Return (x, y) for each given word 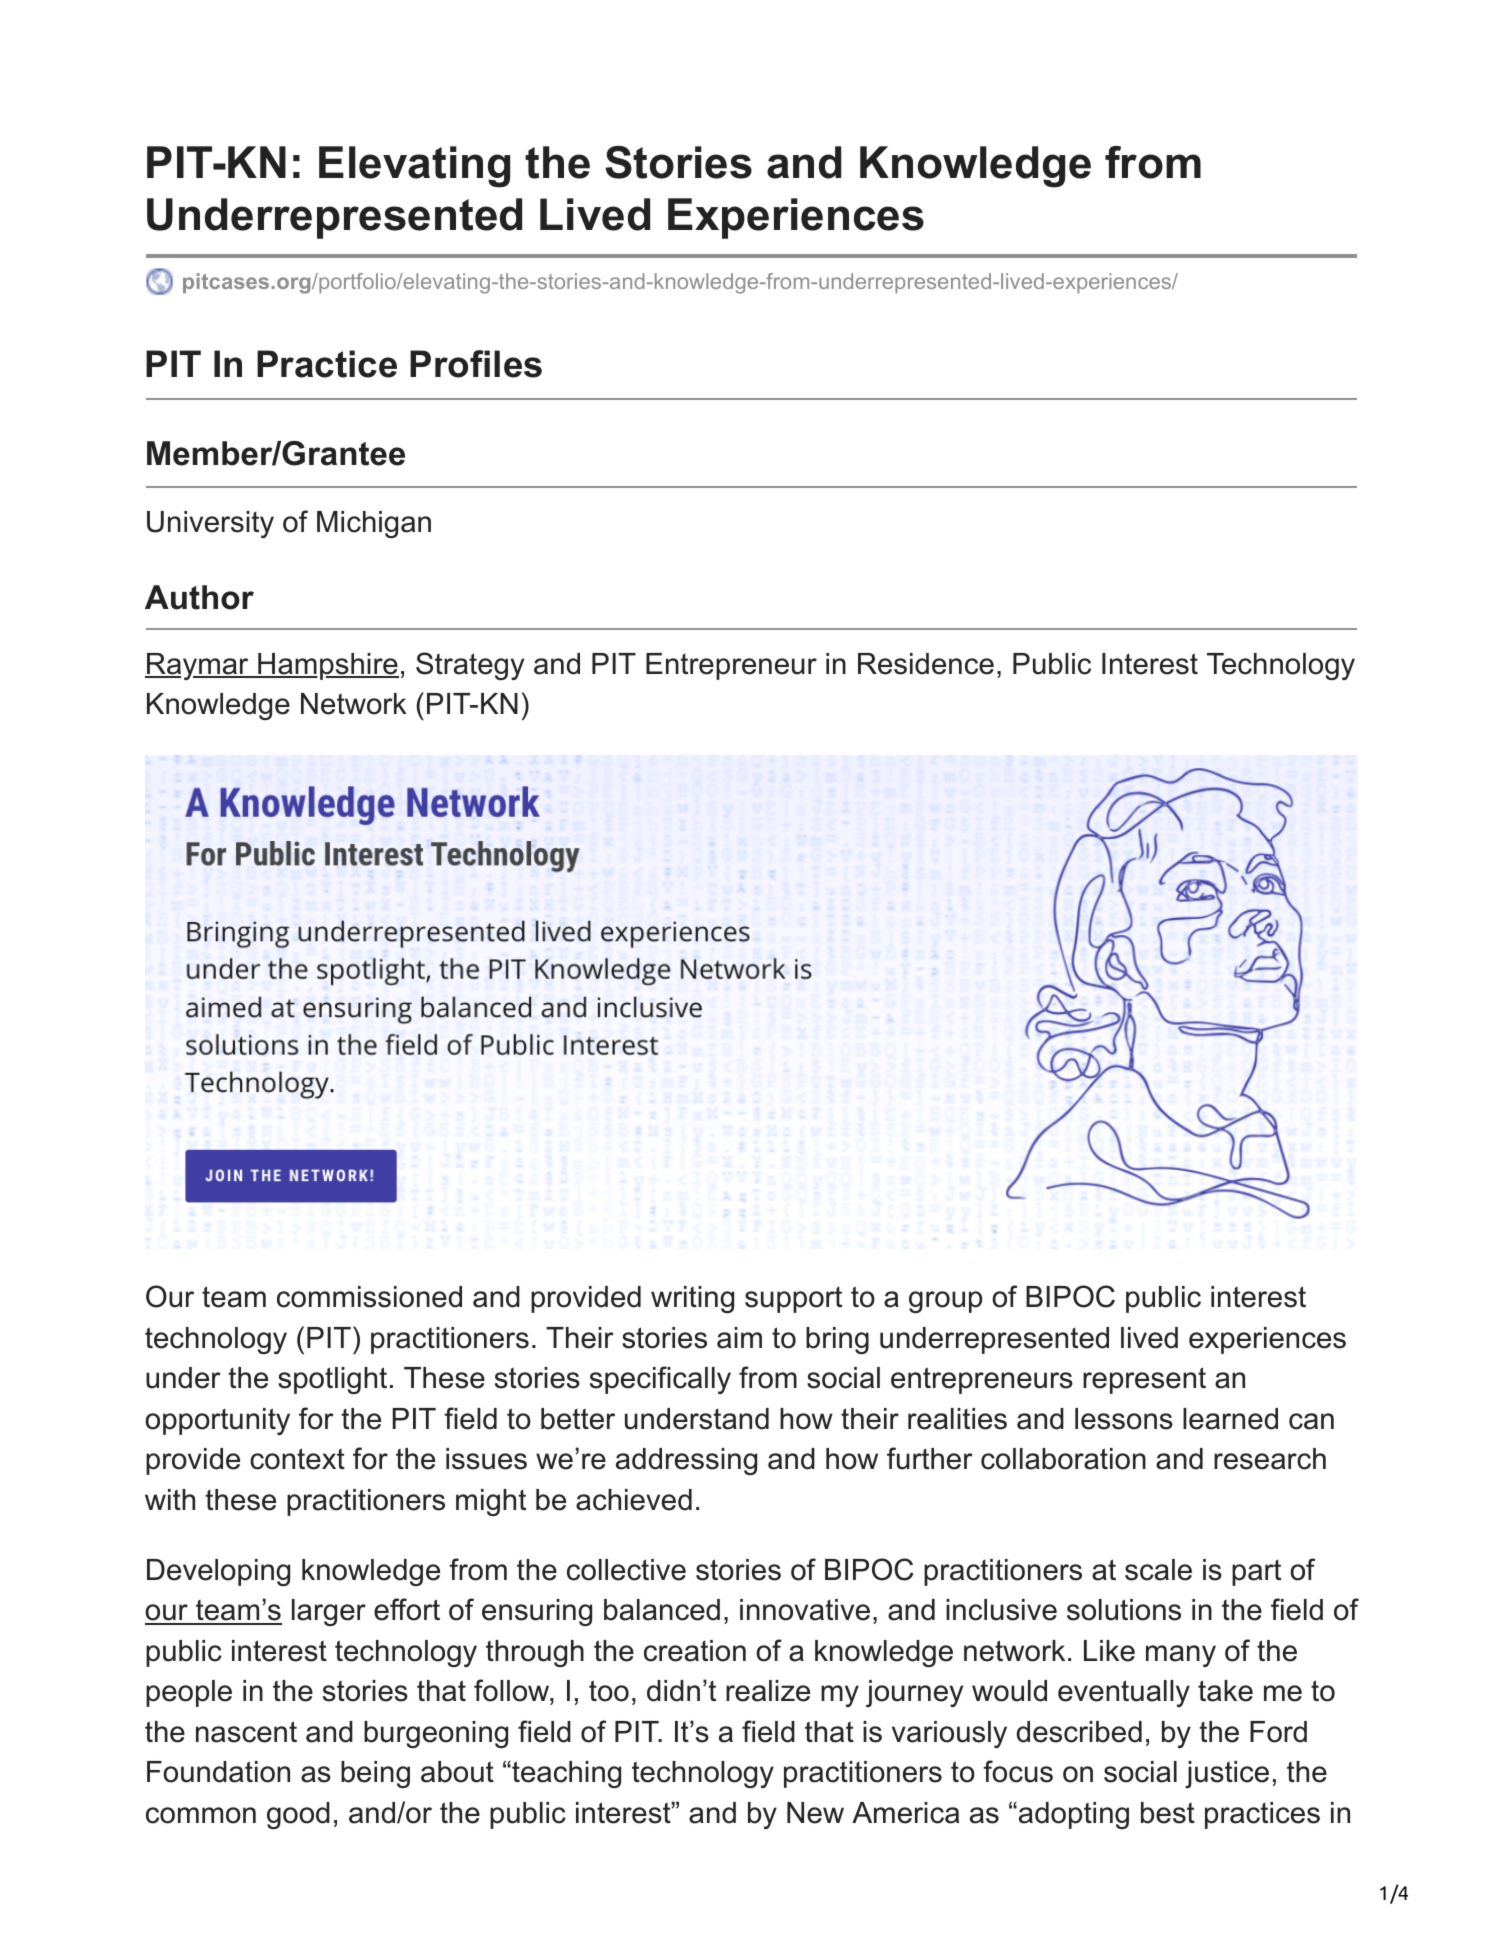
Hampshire (327, 666)
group (945, 1302)
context (297, 1459)
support (793, 1300)
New (815, 1813)
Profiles (476, 364)
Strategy (470, 666)
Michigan (374, 524)
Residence (926, 664)
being (375, 1774)
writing (692, 1299)
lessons (1124, 1419)
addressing (686, 1461)
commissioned (369, 1297)
